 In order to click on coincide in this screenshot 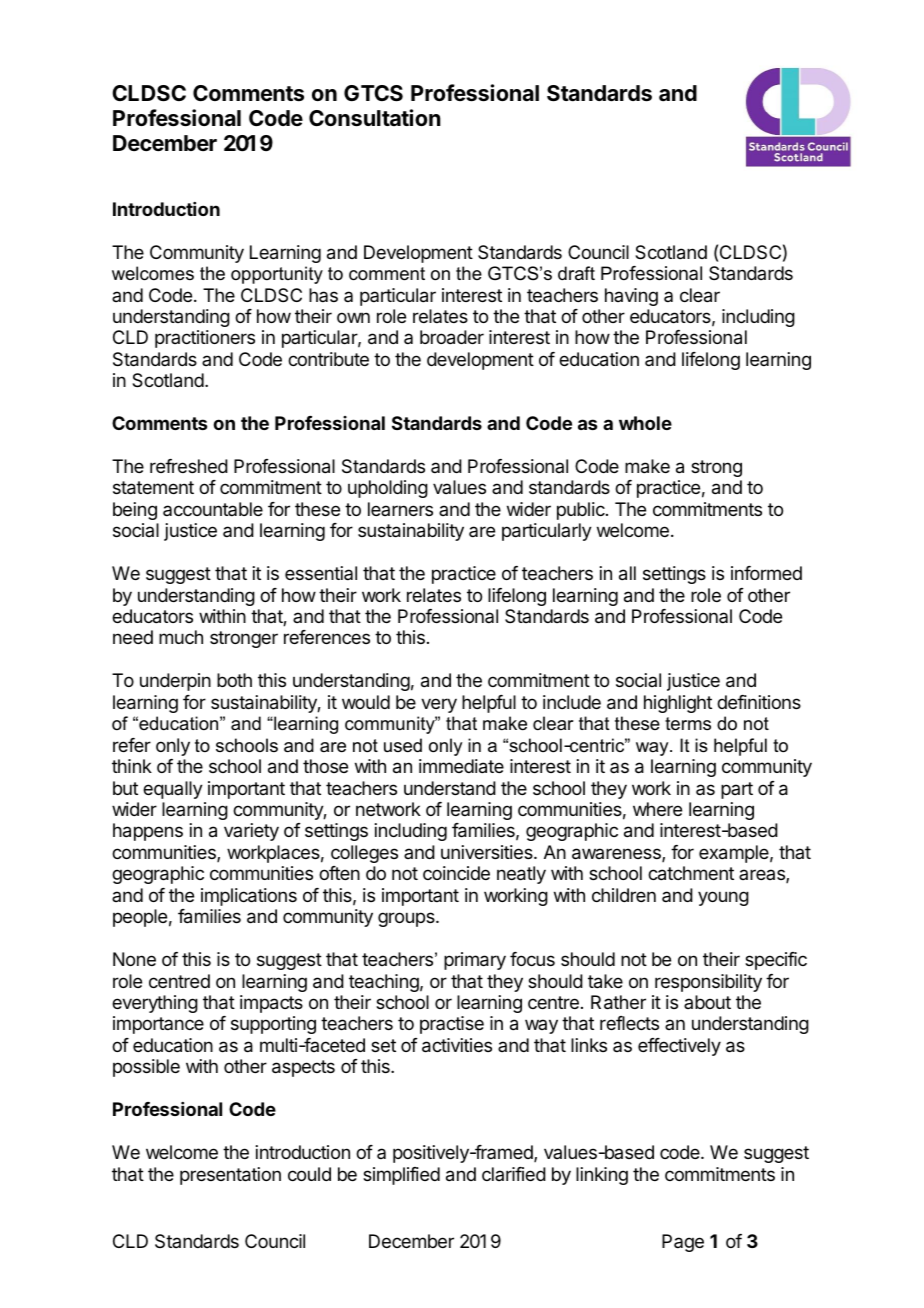, I will do `click(456, 873)`.
